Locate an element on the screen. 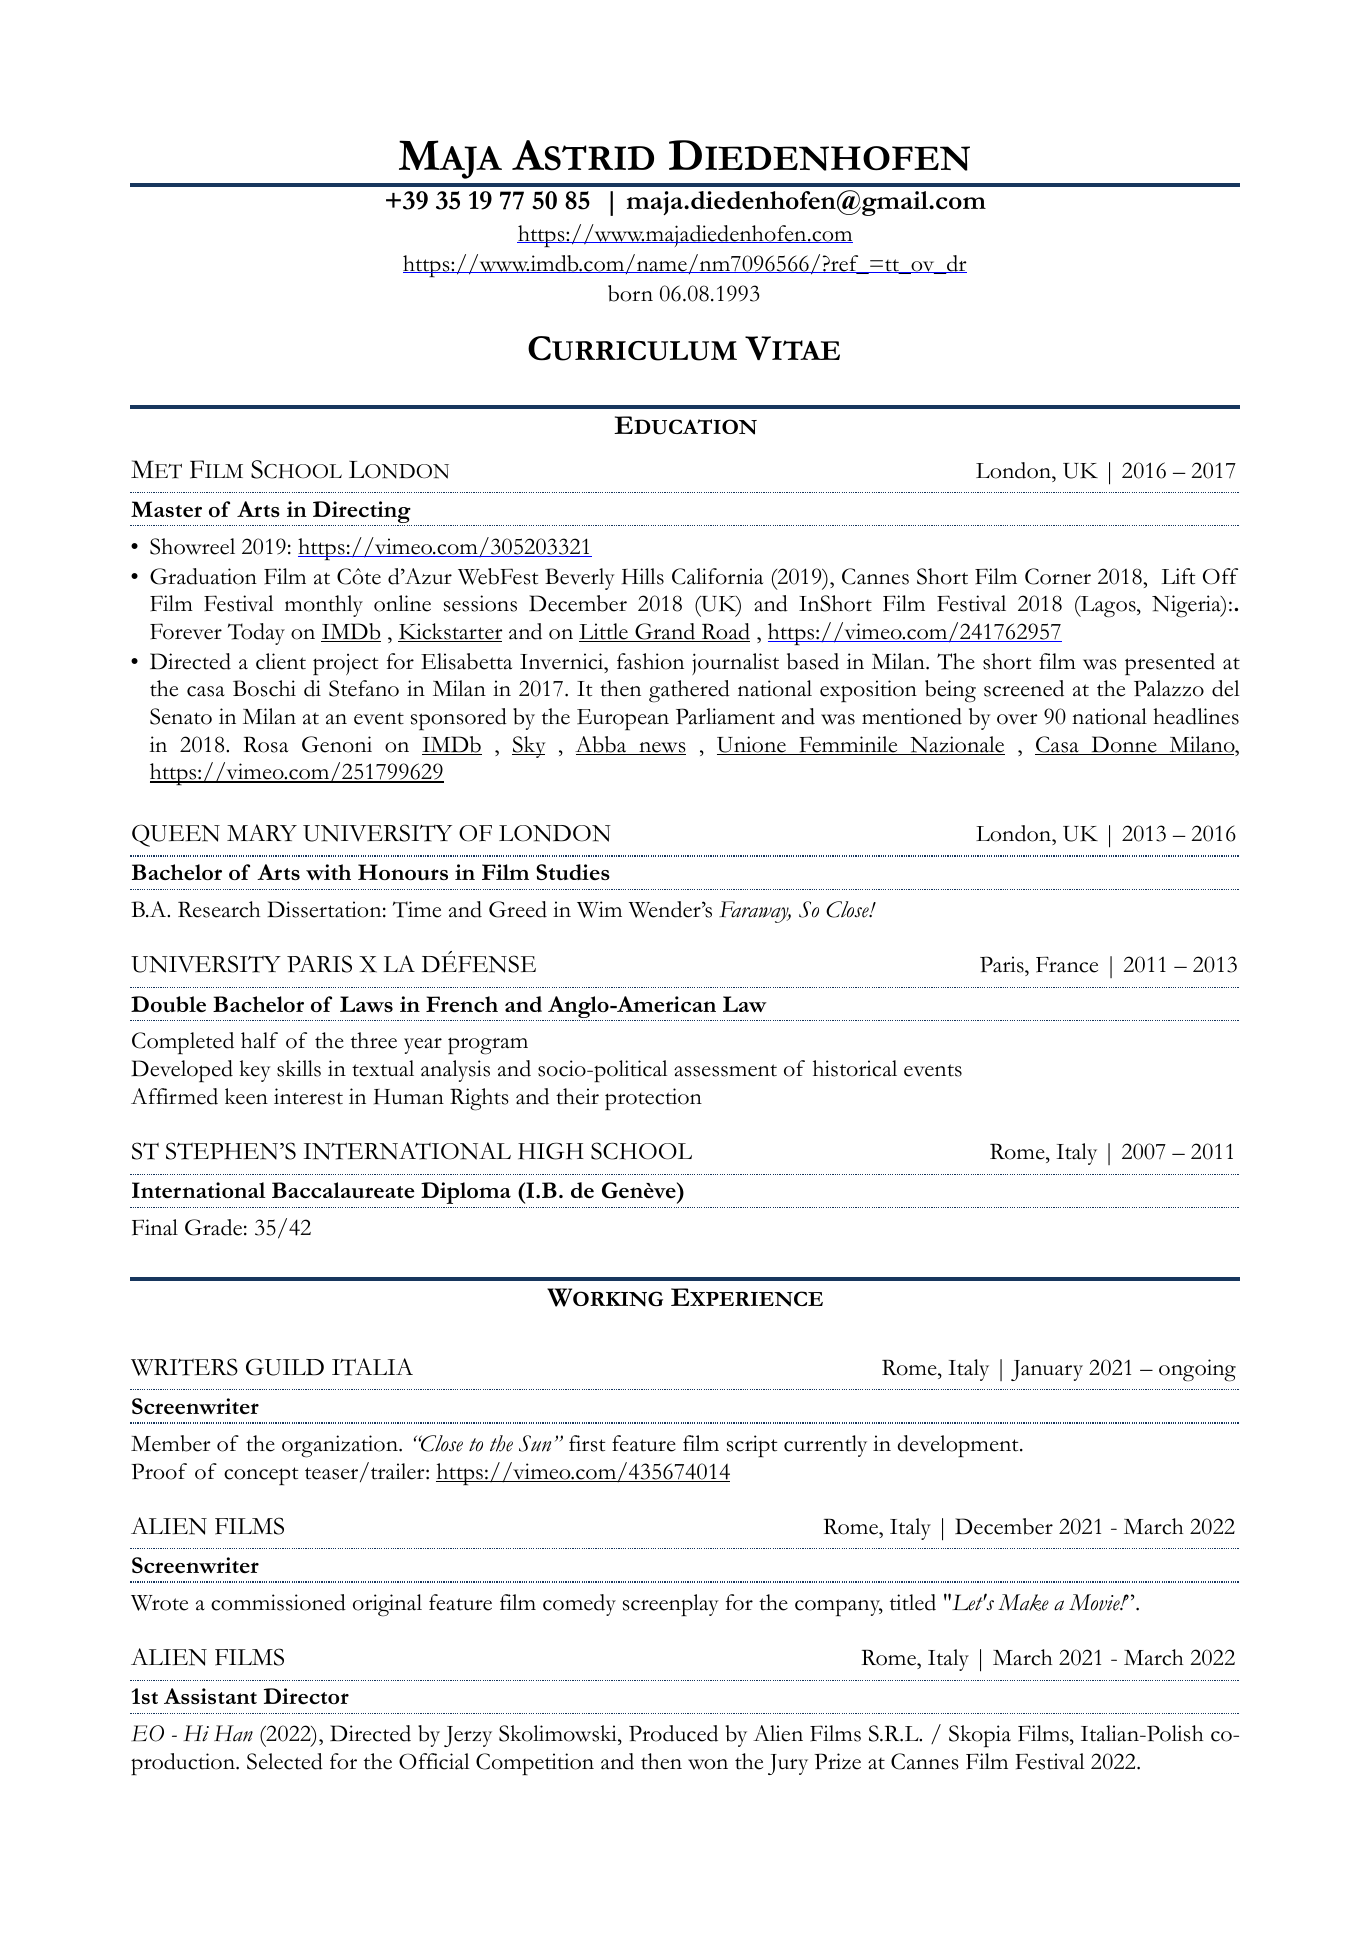 The width and height of the screenshot is (1370, 1937). assessment is located at coordinates (725, 1070).
